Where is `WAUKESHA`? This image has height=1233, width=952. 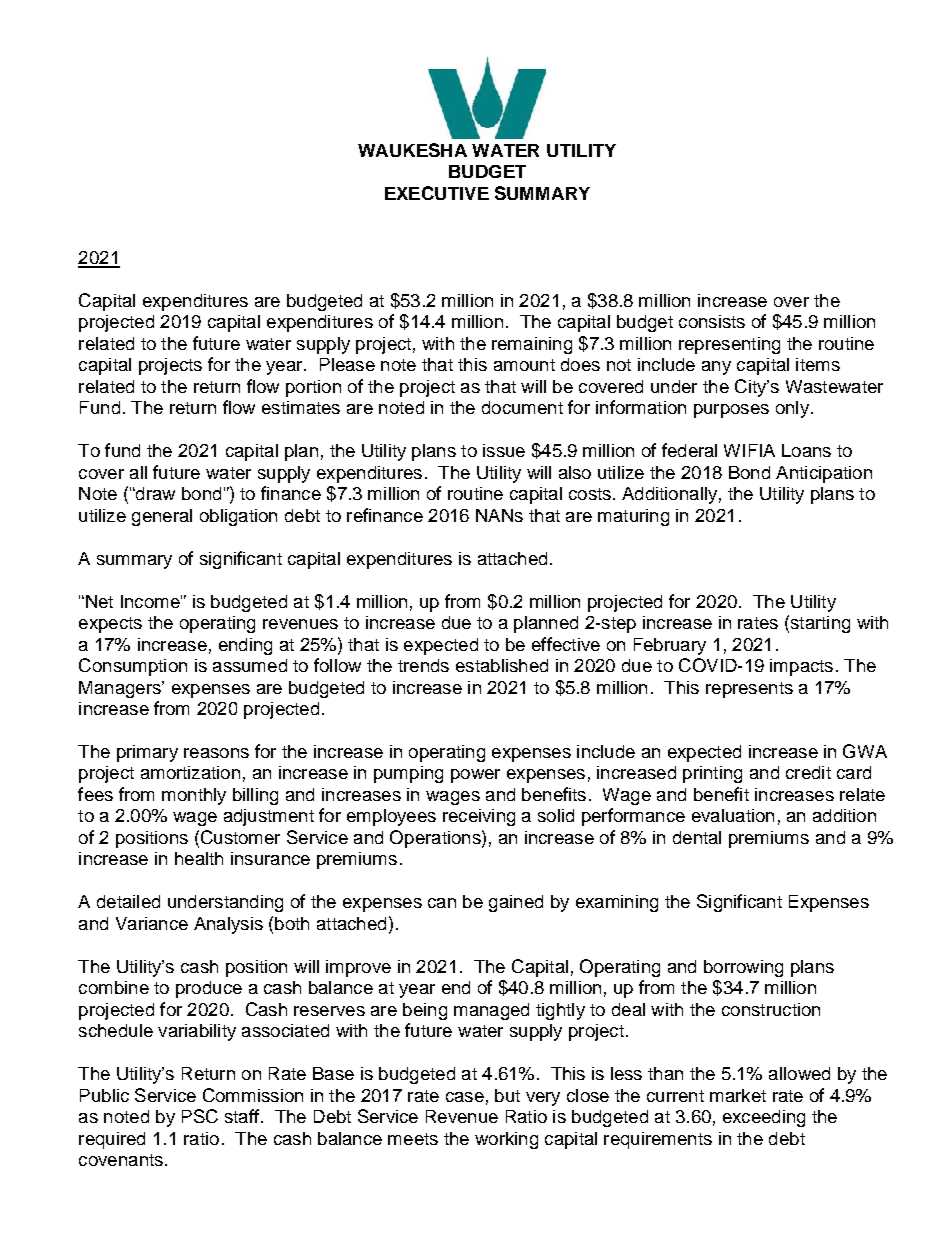 WAUKESHA is located at coordinates (412, 150).
